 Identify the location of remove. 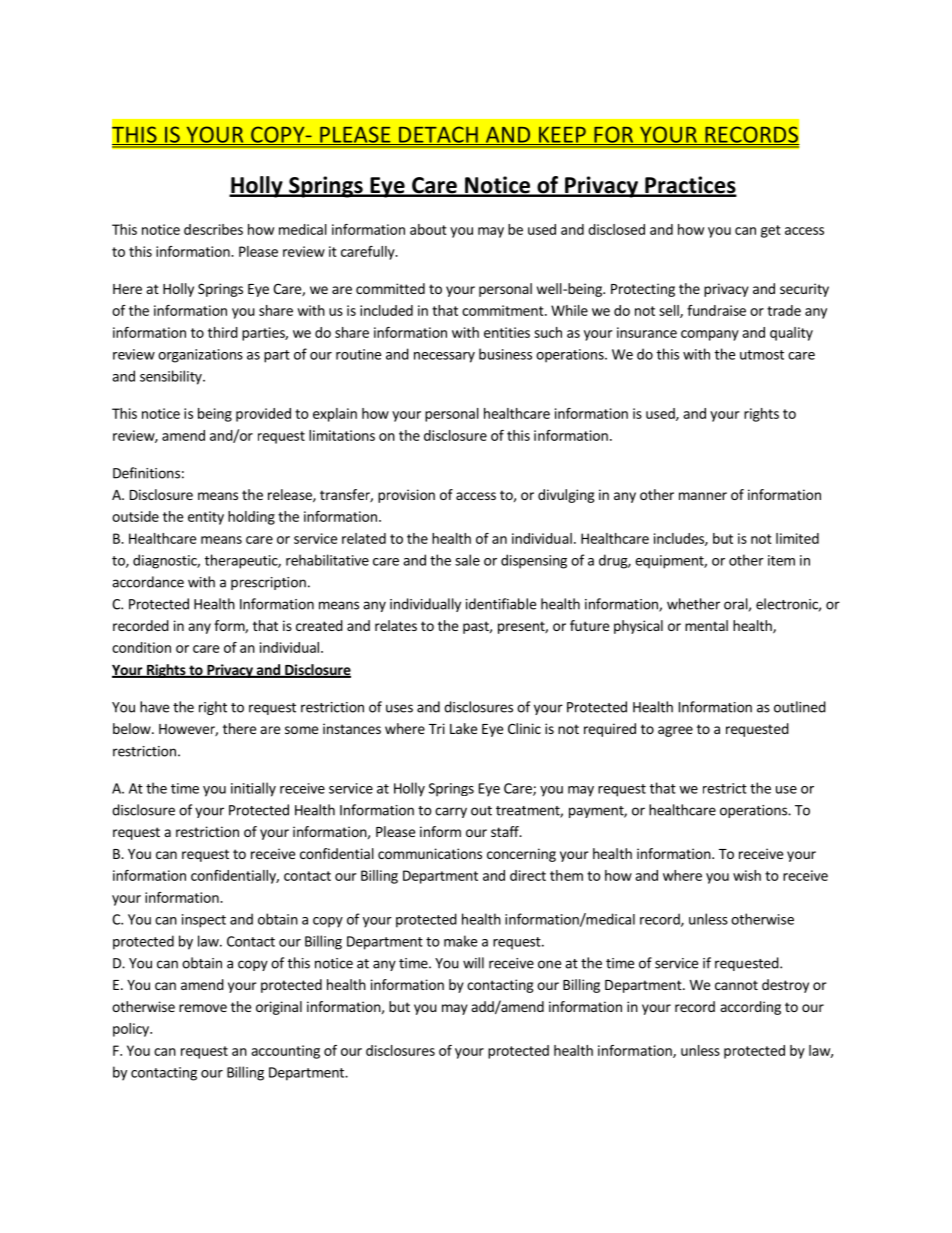
(203, 1008).
